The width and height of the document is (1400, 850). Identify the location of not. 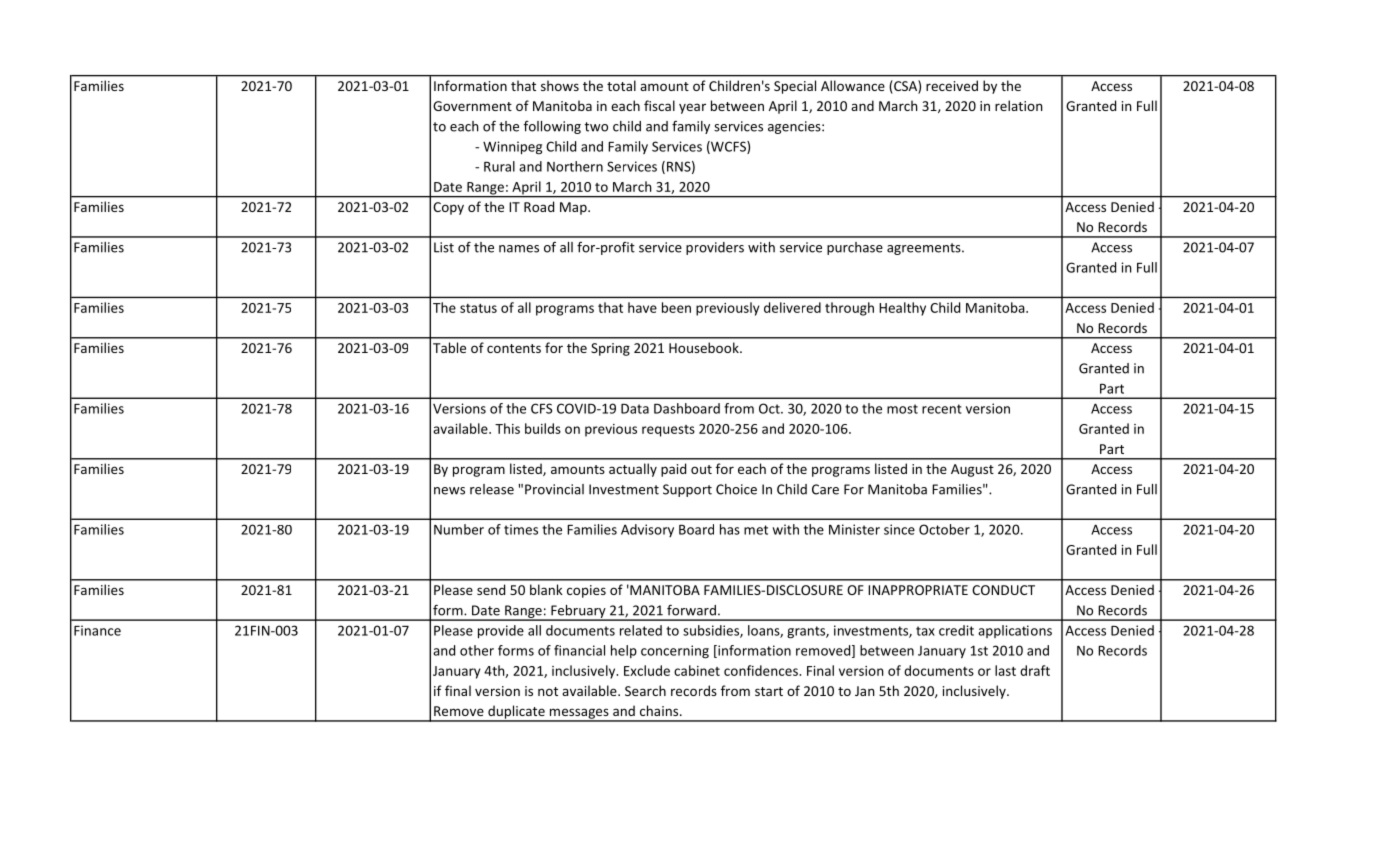
(548, 691).
